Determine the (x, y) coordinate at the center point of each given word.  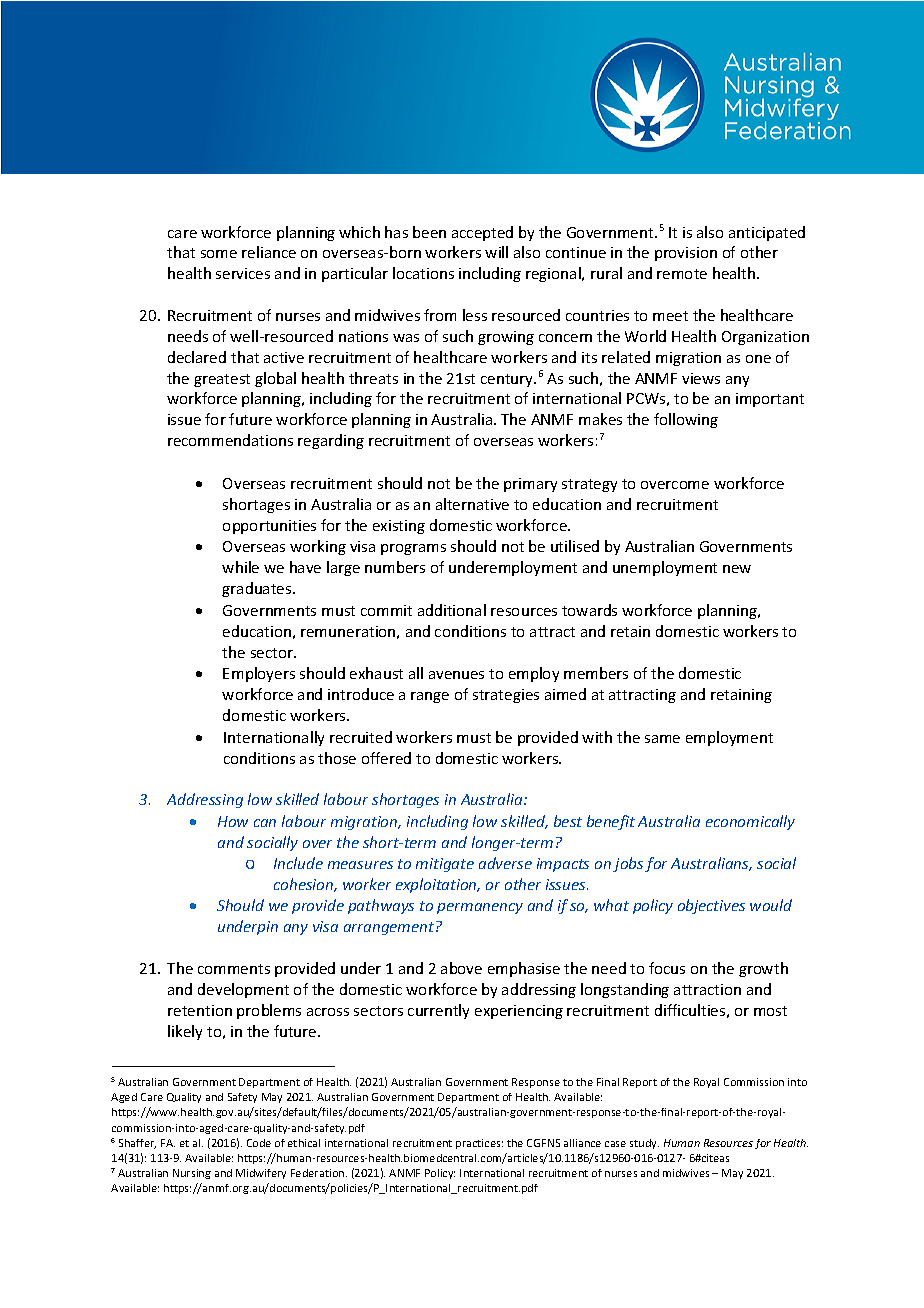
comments (234, 969)
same (662, 739)
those (337, 758)
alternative (472, 504)
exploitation (437, 885)
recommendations (230, 440)
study (644, 1144)
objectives (711, 906)
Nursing (192, 1174)
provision (686, 254)
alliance (582, 1143)
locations (423, 273)
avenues (456, 675)
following (686, 420)
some (219, 254)
